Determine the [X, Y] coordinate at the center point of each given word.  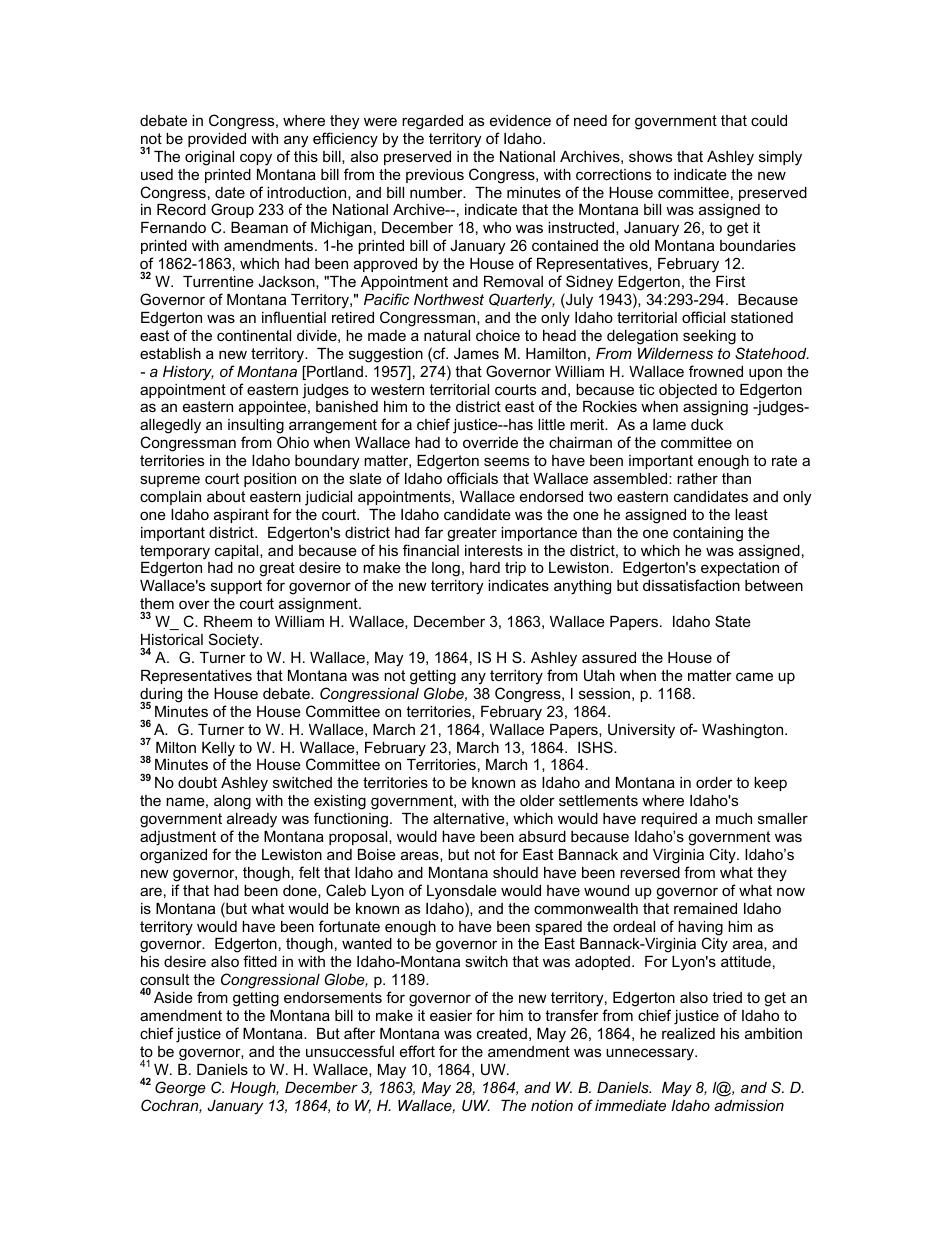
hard [485, 567]
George [180, 1089]
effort [417, 1051]
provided [217, 140]
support [236, 587]
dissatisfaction [691, 585]
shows [650, 156]
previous [435, 176]
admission [749, 1105]
